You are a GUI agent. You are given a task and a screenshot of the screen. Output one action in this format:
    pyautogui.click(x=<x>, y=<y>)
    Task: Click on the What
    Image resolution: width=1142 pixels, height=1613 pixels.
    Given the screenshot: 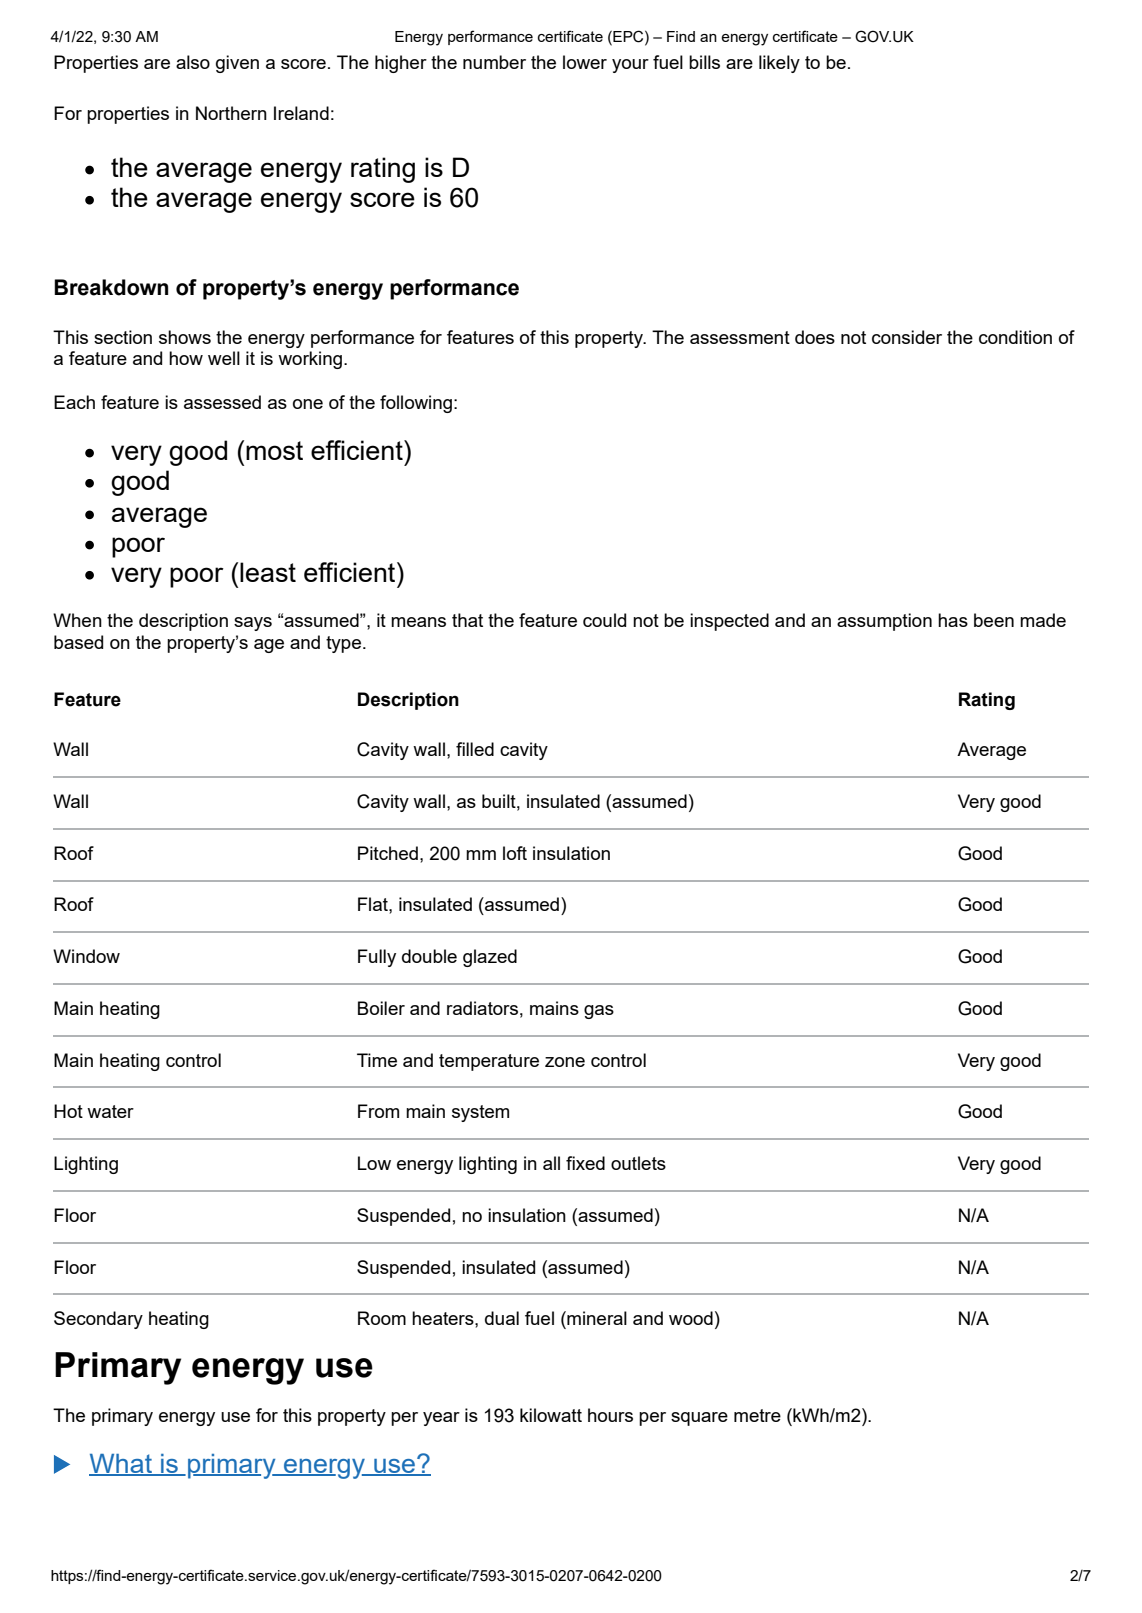 What is the action you would take?
    pyautogui.click(x=121, y=1465)
